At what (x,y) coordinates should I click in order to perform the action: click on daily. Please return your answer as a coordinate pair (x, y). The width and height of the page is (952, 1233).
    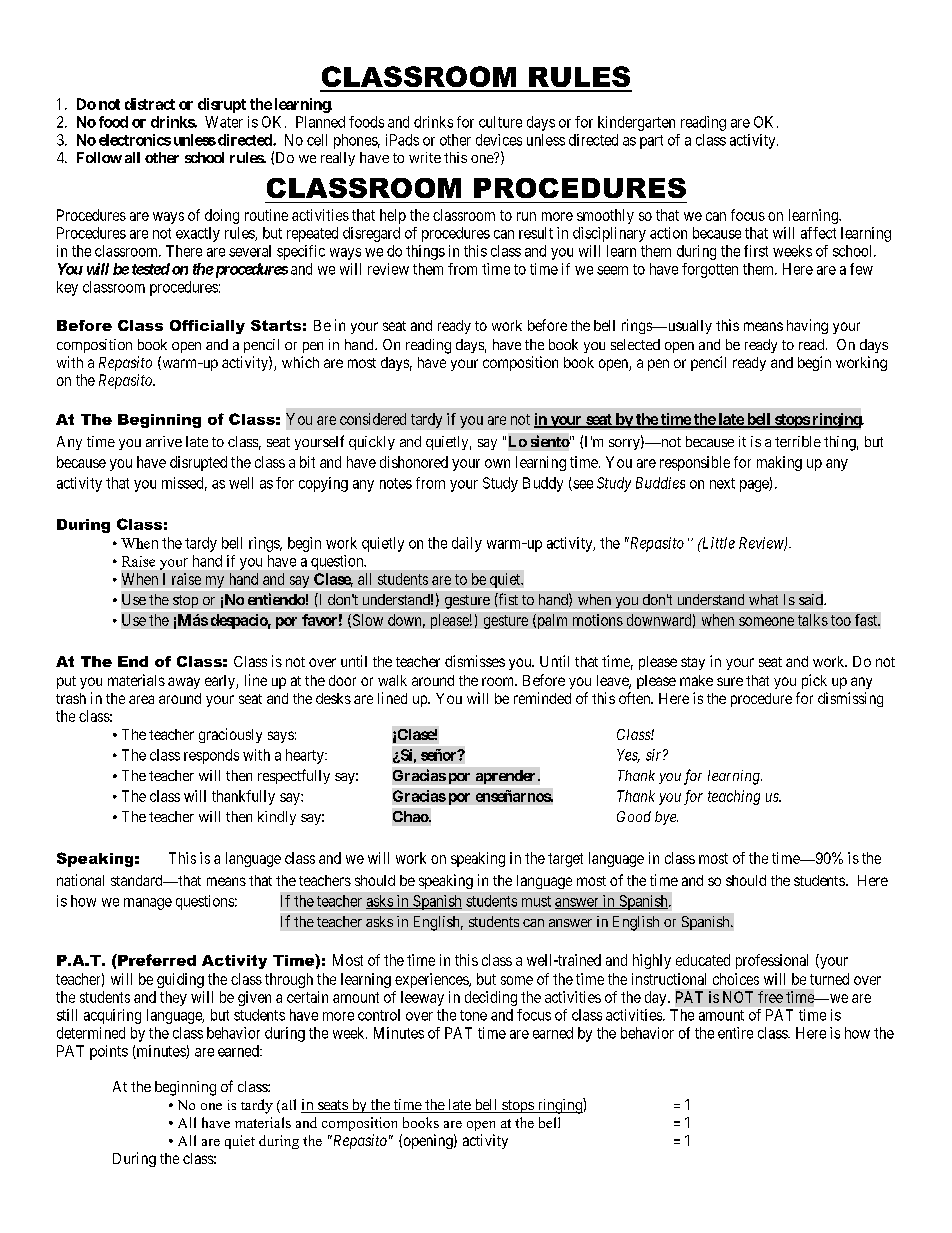
    Looking at the image, I should click on (467, 544).
